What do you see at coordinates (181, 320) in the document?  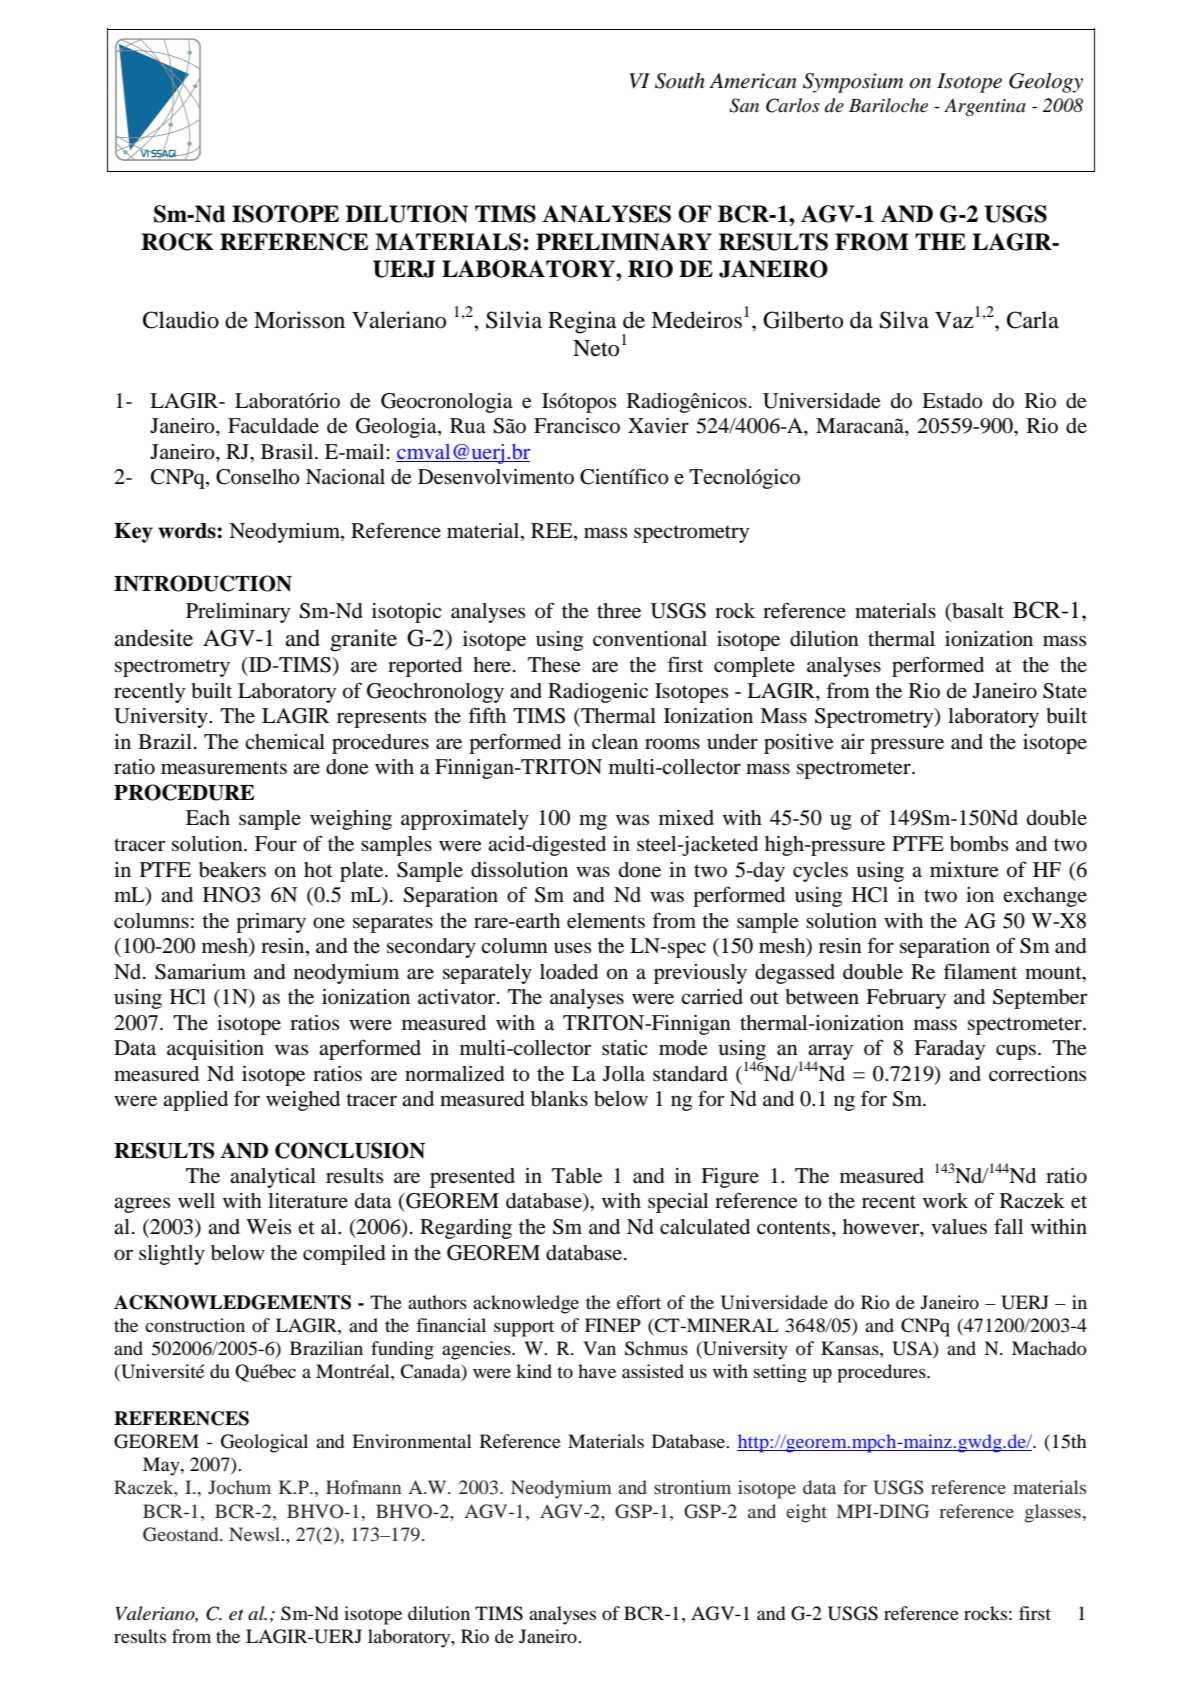 I see `Claudio` at bounding box center [181, 320].
